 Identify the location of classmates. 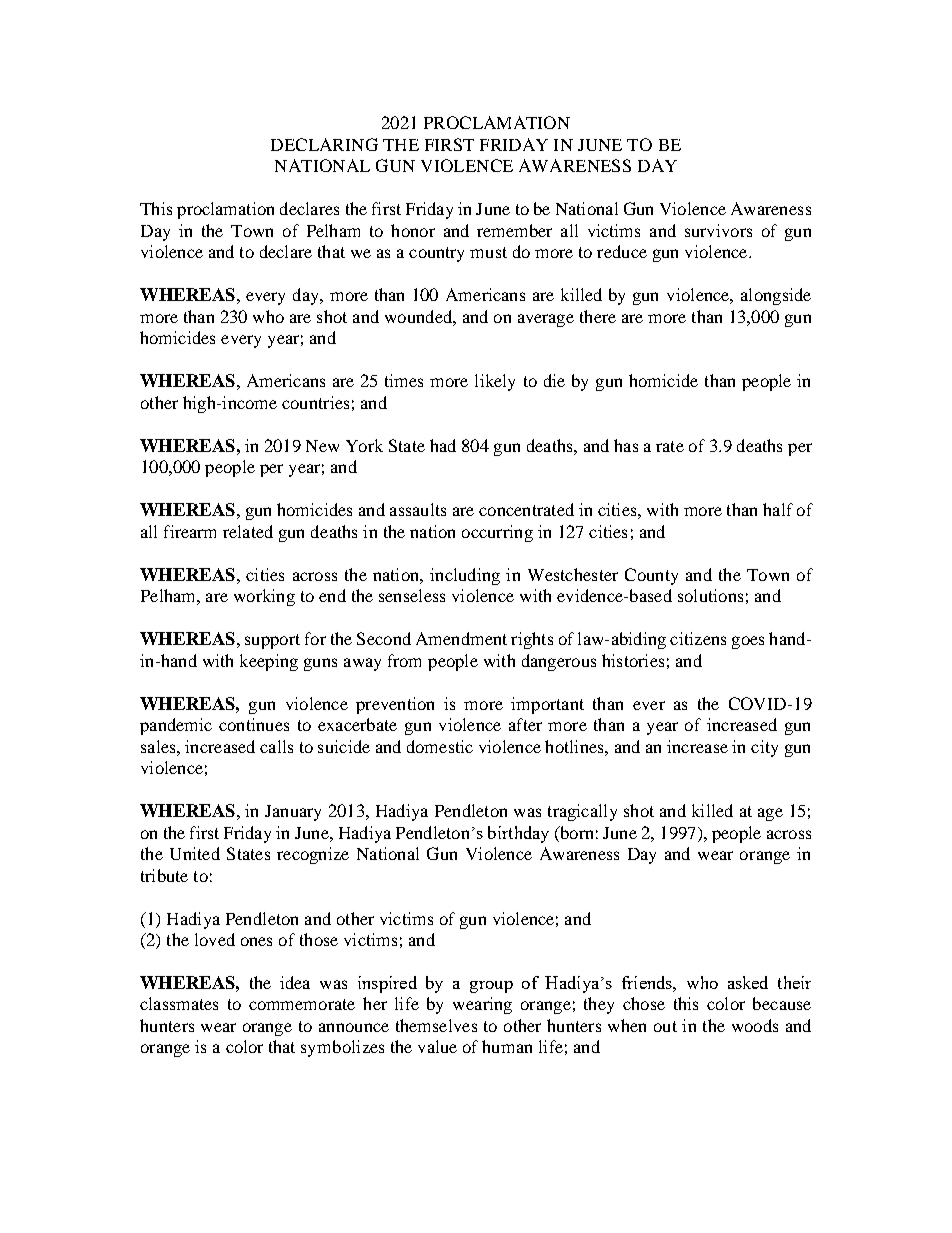
(179, 1003).
